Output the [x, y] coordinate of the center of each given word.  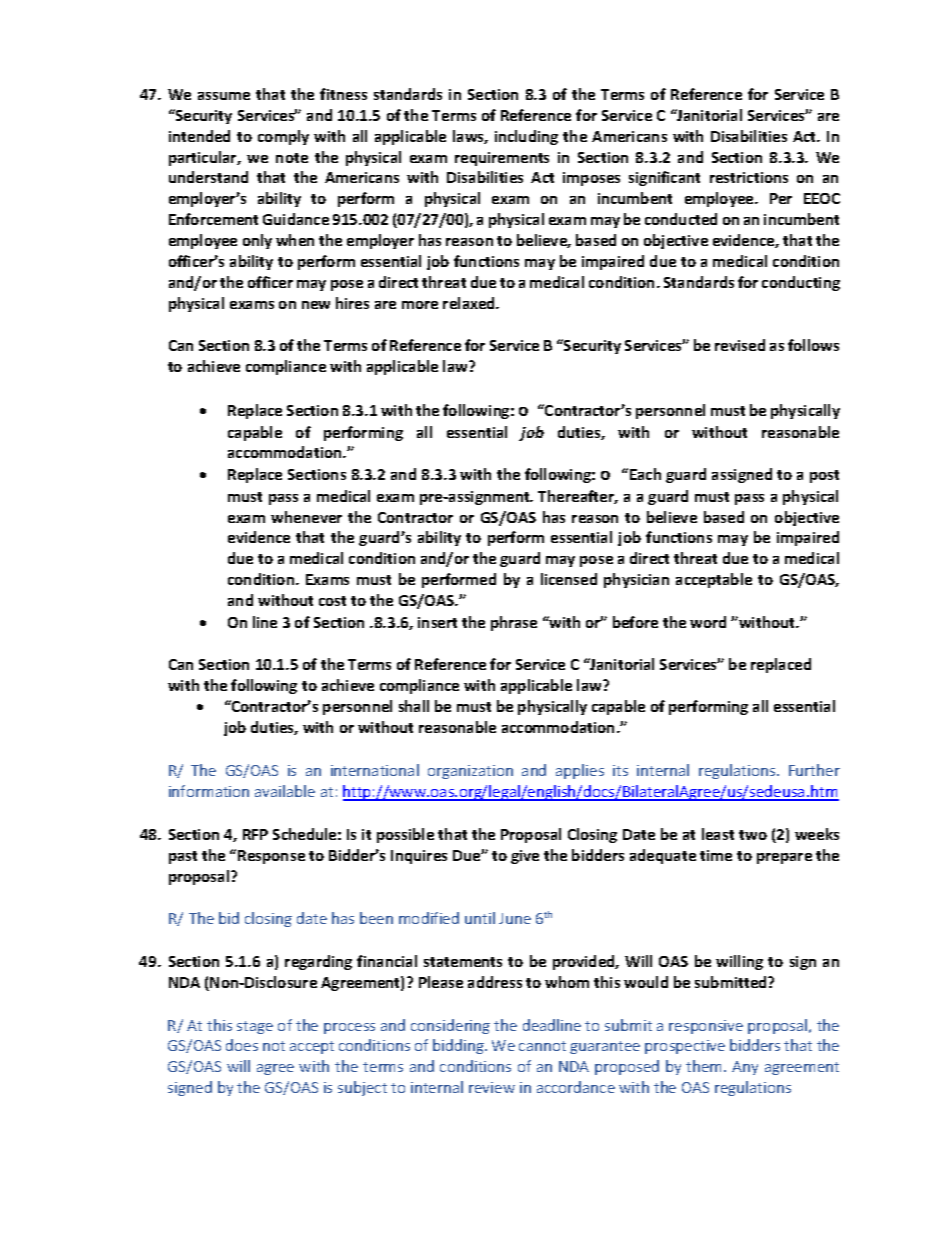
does [242, 1045]
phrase [514, 623]
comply [283, 137]
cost [332, 601]
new [316, 305]
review [492, 1087]
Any [745, 1068]
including [526, 137]
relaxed [470, 303]
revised [740, 345]
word [708, 622]
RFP [255, 834]
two [753, 835]
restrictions [749, 177]
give [525, 857]
